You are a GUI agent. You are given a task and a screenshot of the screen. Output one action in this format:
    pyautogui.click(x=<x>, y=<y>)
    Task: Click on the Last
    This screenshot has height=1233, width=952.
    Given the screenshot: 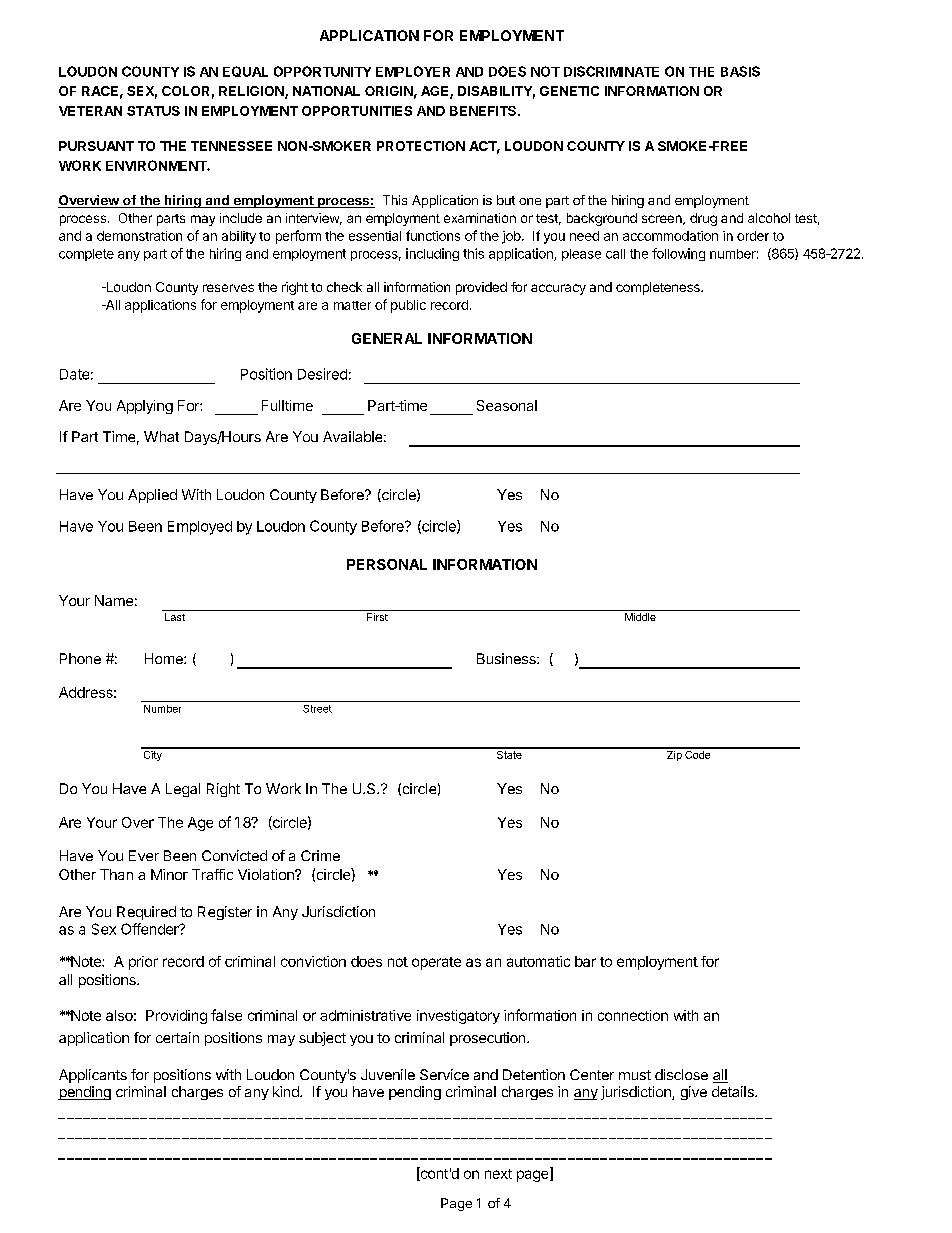 What is the action you would take?
    pyautogui.click(x=175, y=617)
